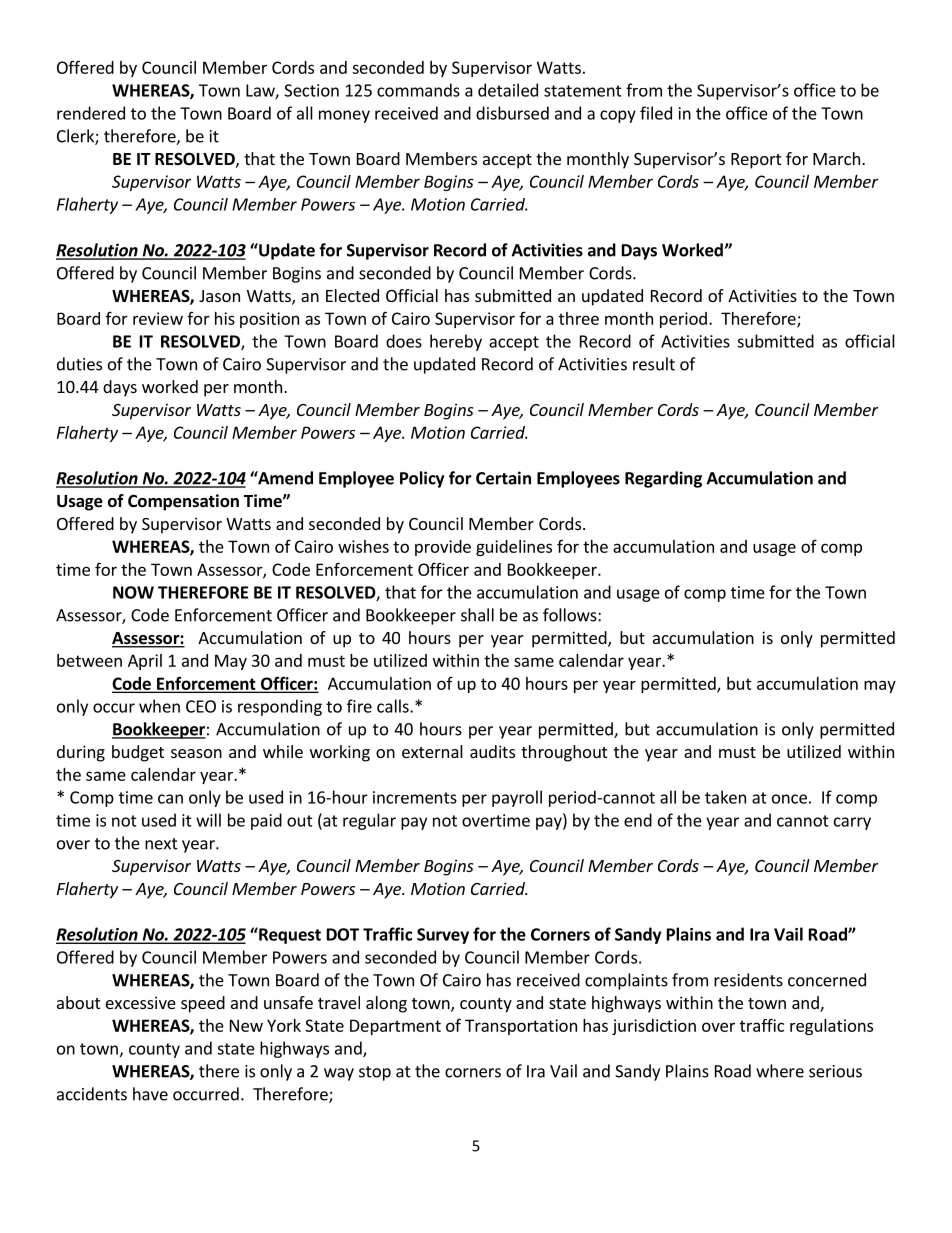  Describe the element at coordinates (503, 478) in the document. I see `Certain` at that location.
